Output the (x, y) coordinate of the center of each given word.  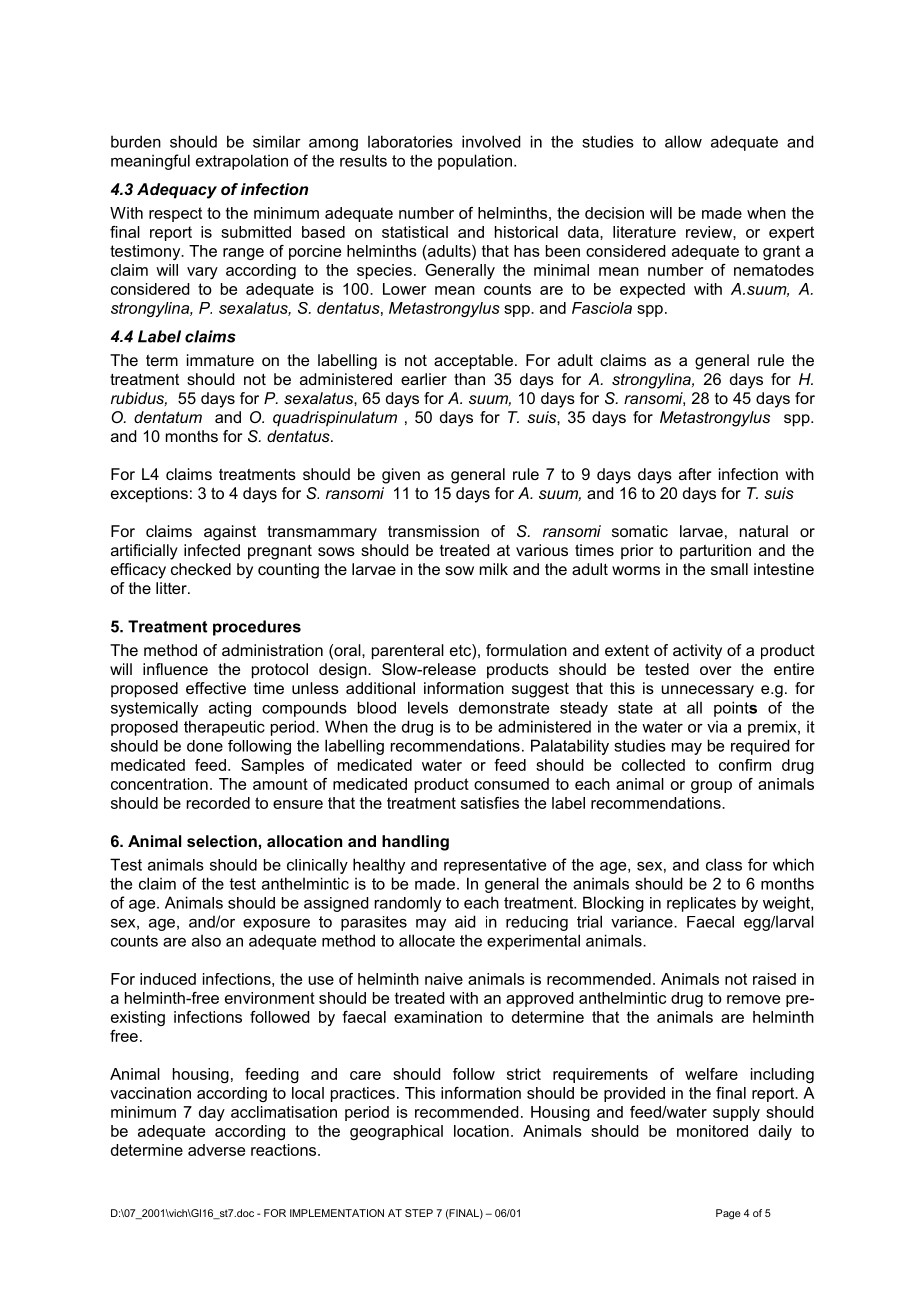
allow (683, 141)
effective (216, 688)
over (715, 670)
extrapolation (242, 162)
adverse (216, 1150)
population (475, 162)
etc (461, 651)
